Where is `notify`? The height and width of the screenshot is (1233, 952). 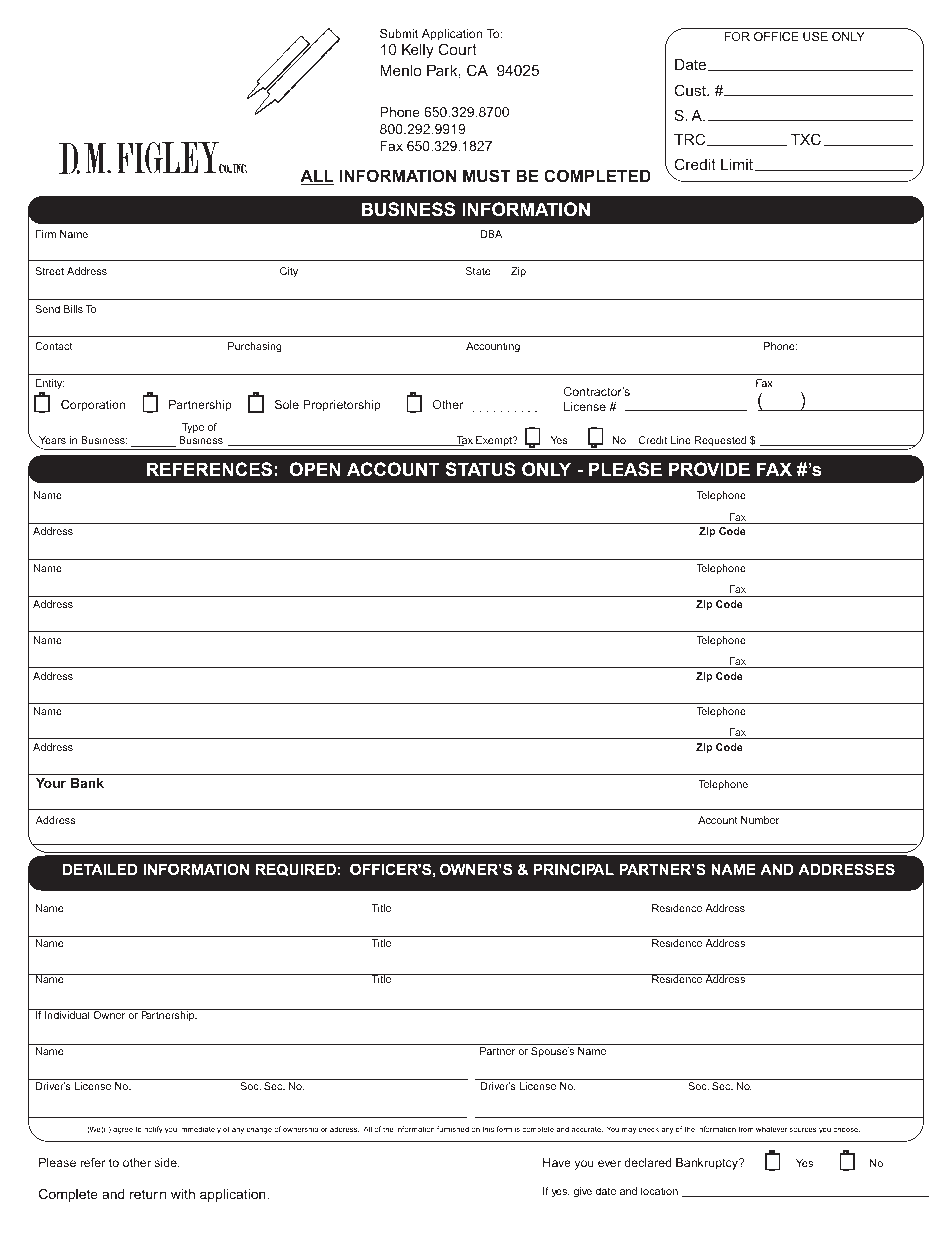
notify is located at coordinates (153, 1130).
